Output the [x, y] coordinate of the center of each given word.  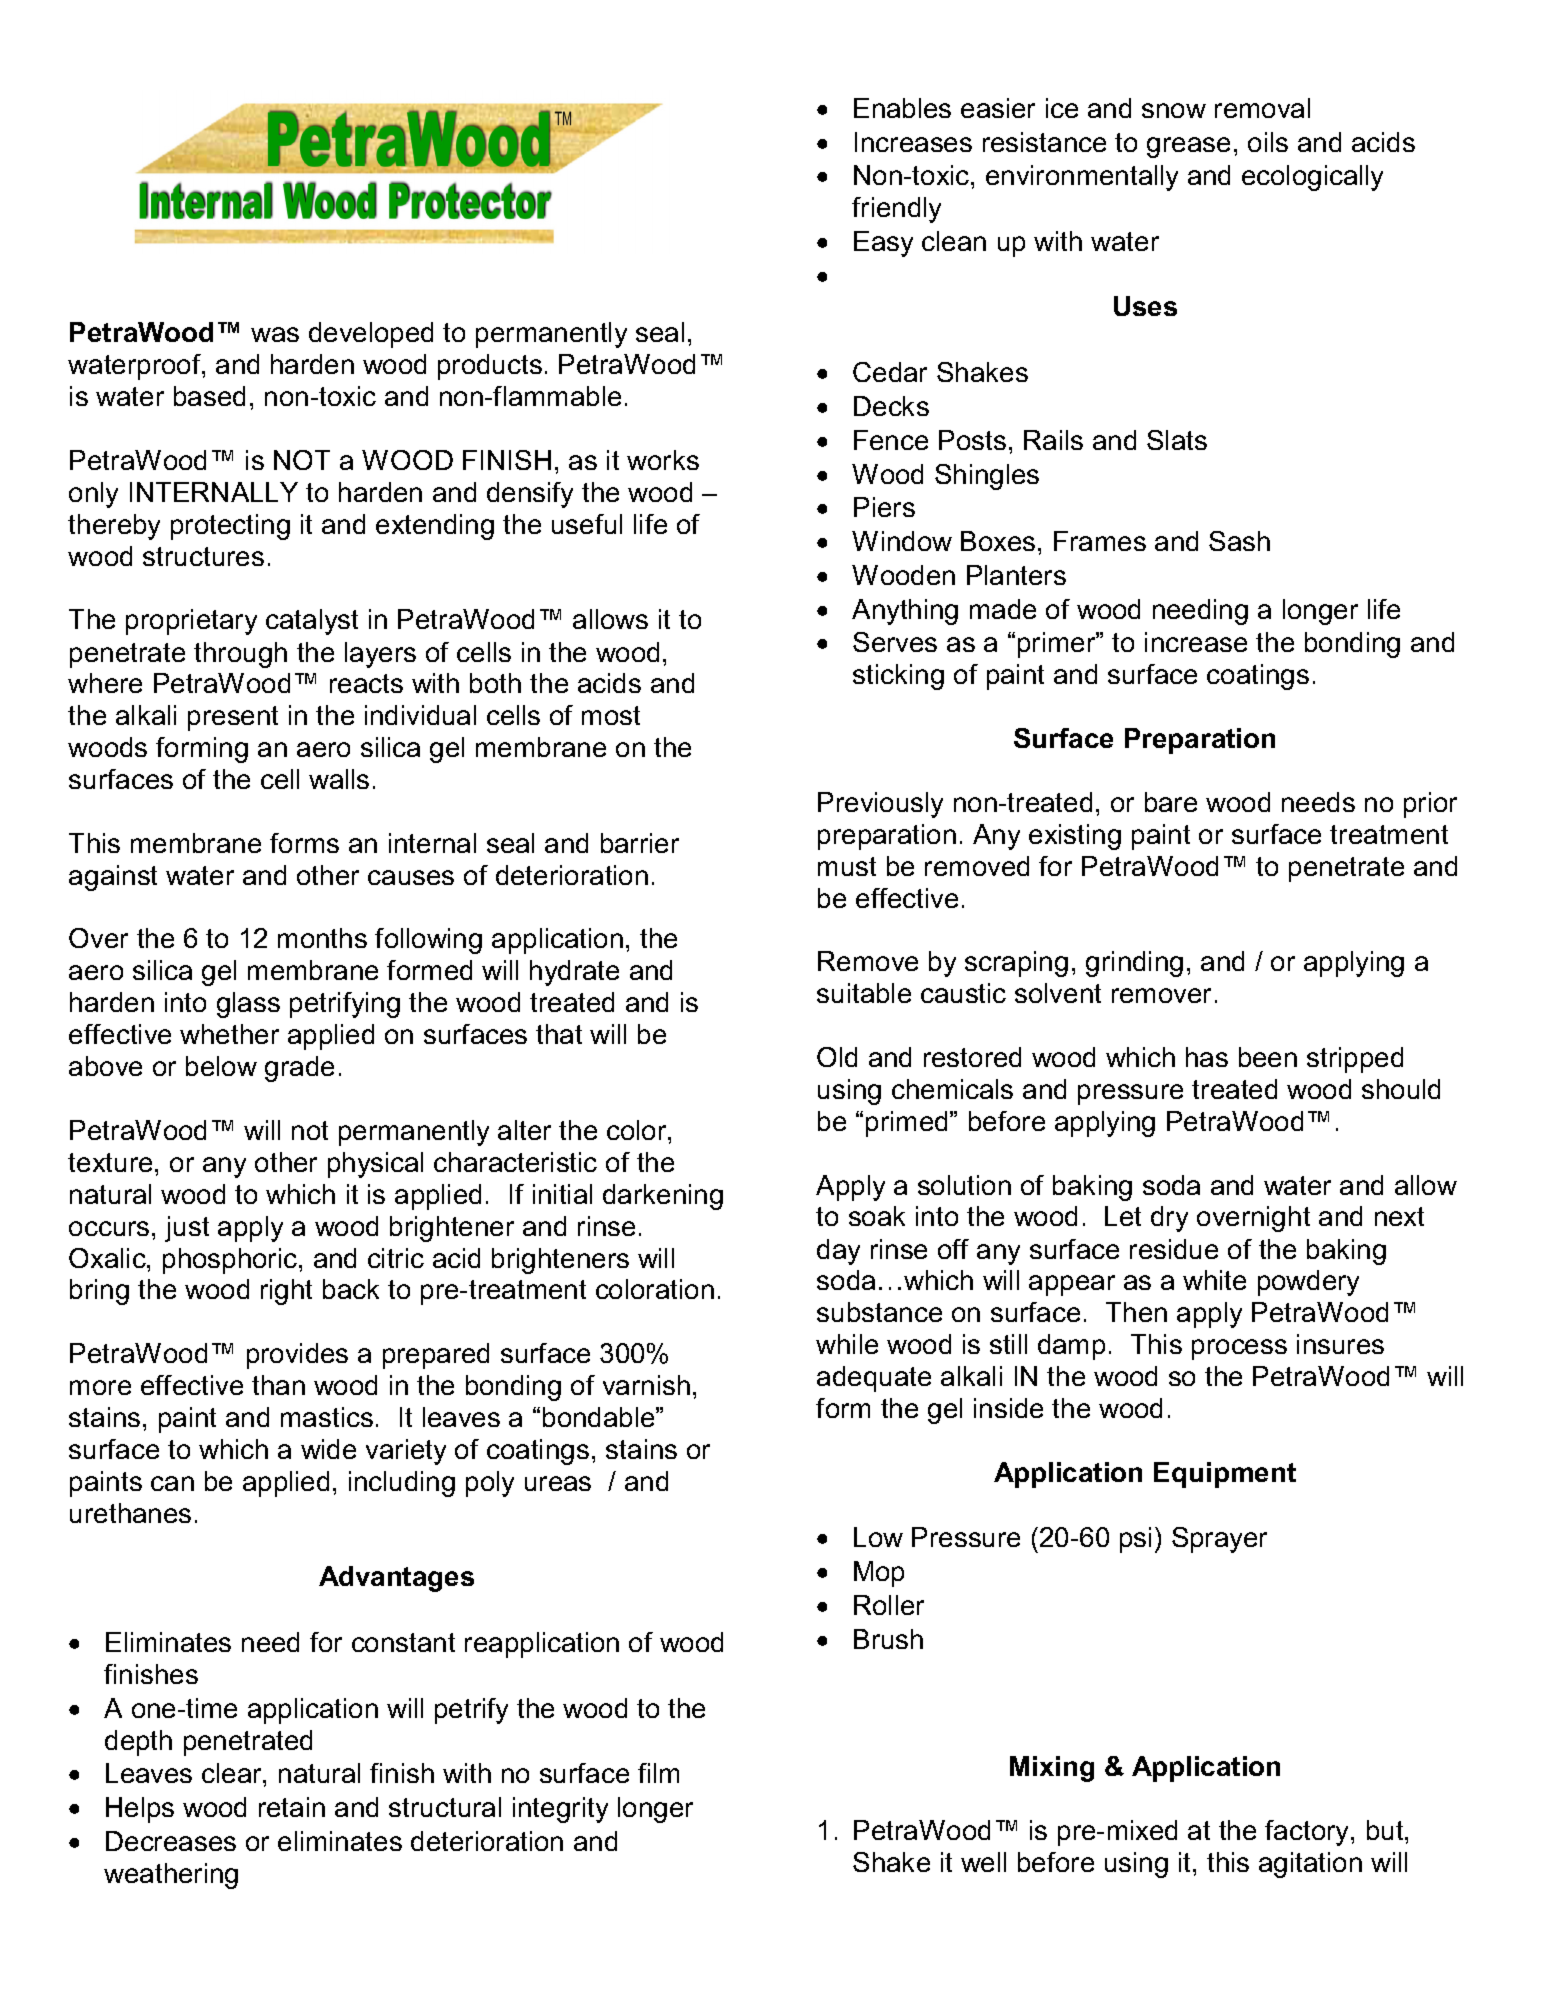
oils [1268, 142]
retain [292, 1807]
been [1268, 1057]
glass [248, 1005]
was [275, 334]
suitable [864, 993]
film [658, 1773]
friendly [896, 210]
